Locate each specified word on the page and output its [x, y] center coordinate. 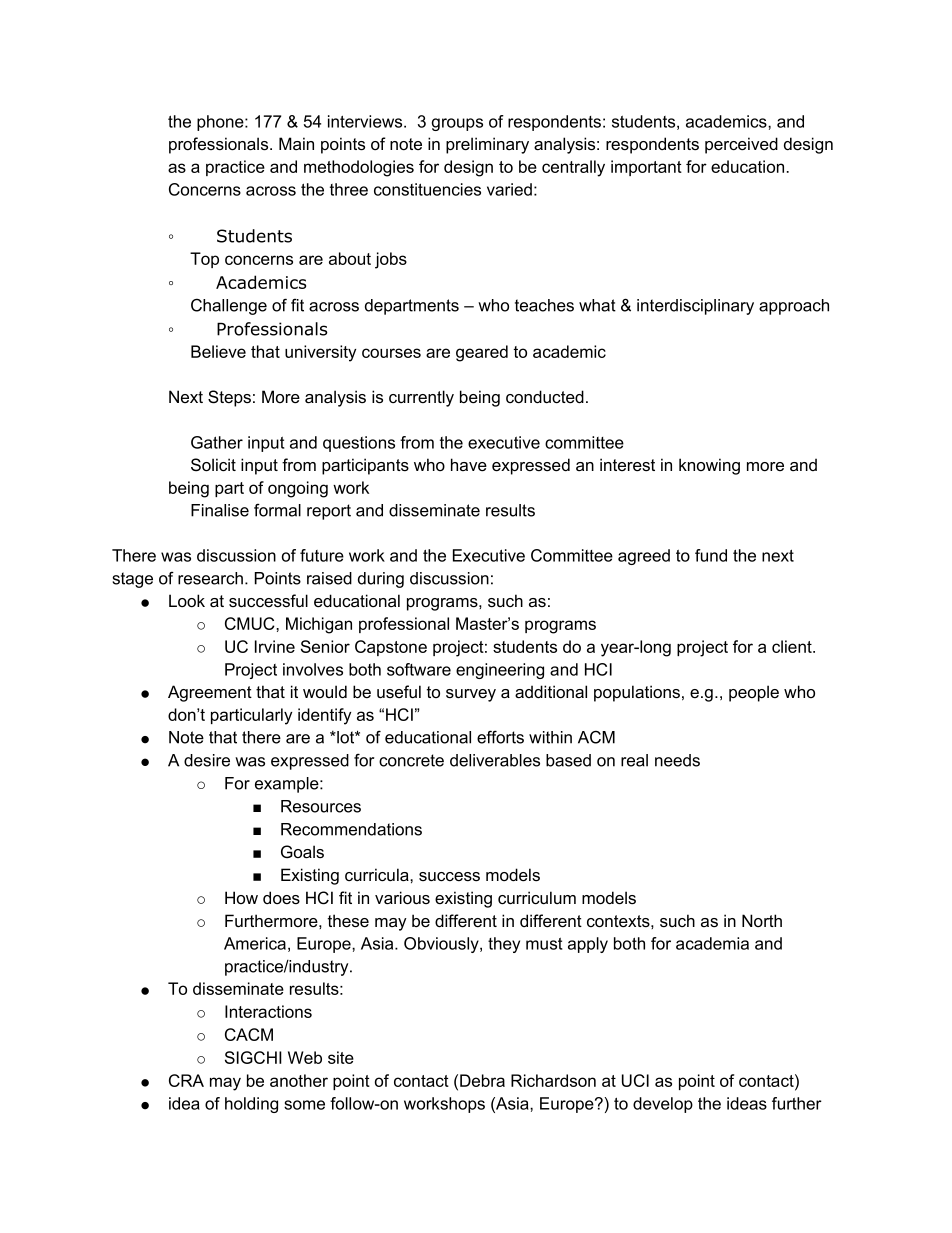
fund [711, 555]
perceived [741, 145]
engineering [500, 671]
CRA [186, 1080]
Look [187, 600]
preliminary [487, 145]
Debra [482, 1080]
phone [221, 123]
